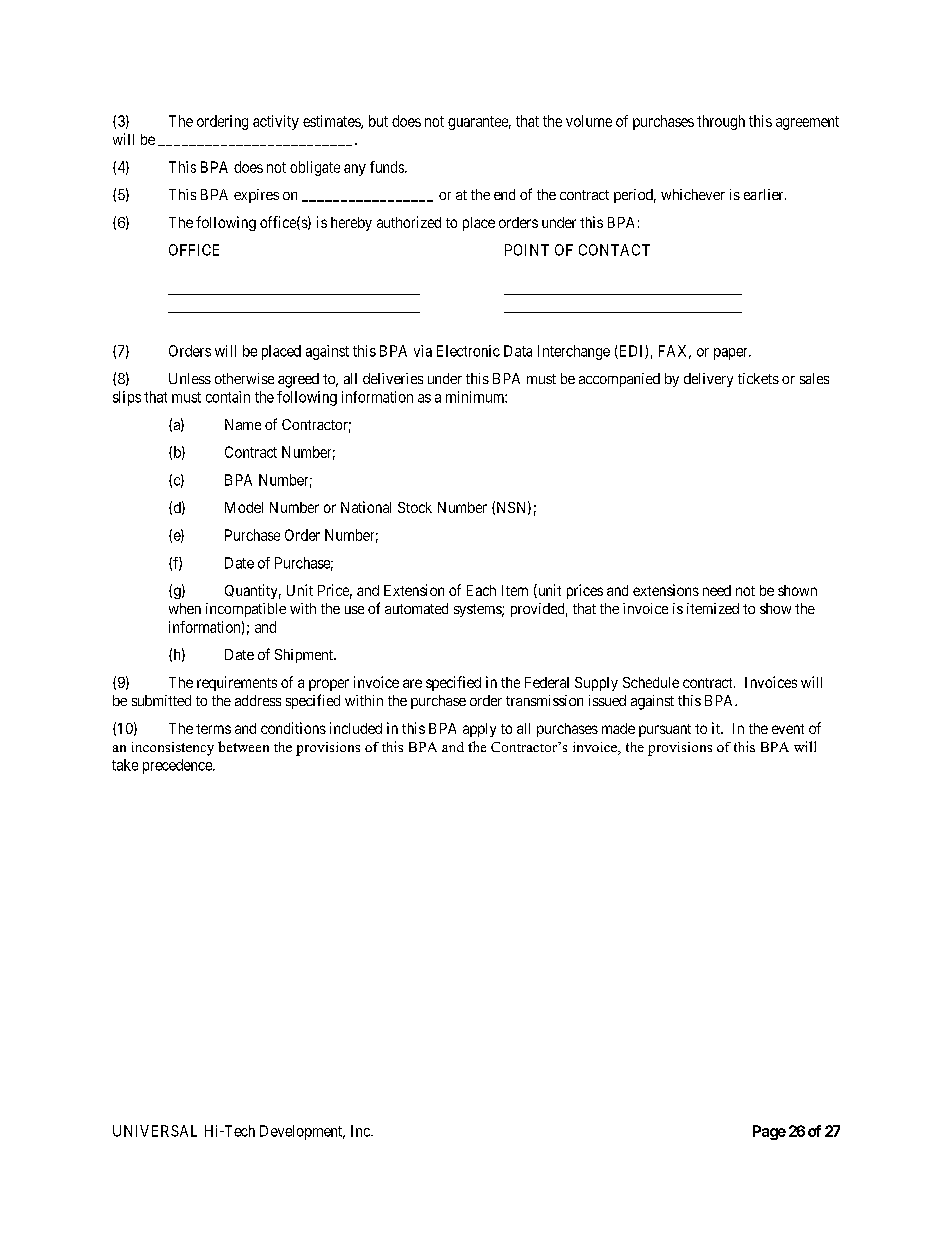 Image resolution: width=952 pixels, height=1233 pixels. What do you see at coordinates (721, 122) in the image?
I see `through` at bounding box center [721, 122].
